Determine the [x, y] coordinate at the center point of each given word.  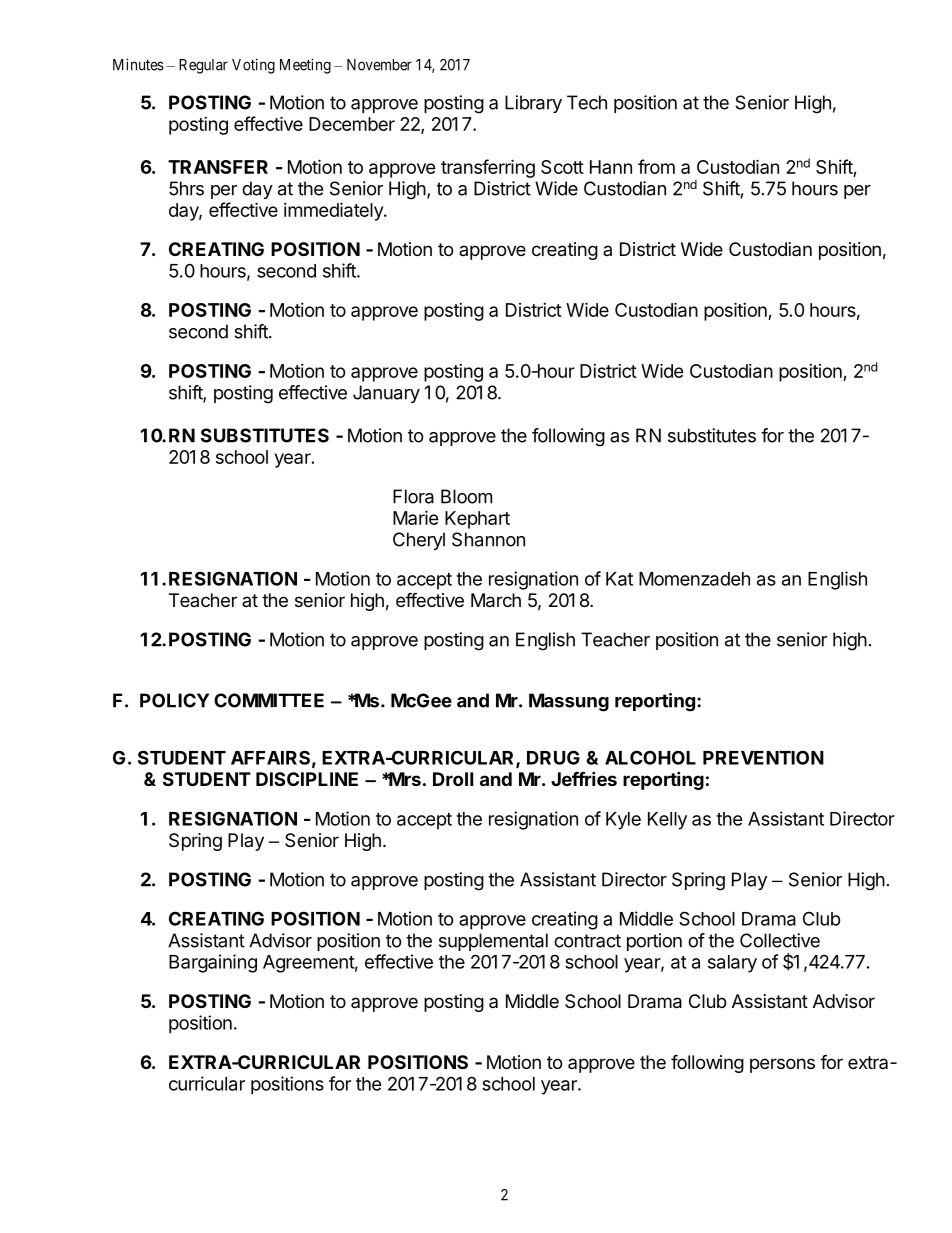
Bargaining [213, 963]
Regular [203, 66]
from [656, 166]
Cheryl [419, 541]
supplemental [493, 942]
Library [533, 104]
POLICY [174, 700]
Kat [619, 579]
